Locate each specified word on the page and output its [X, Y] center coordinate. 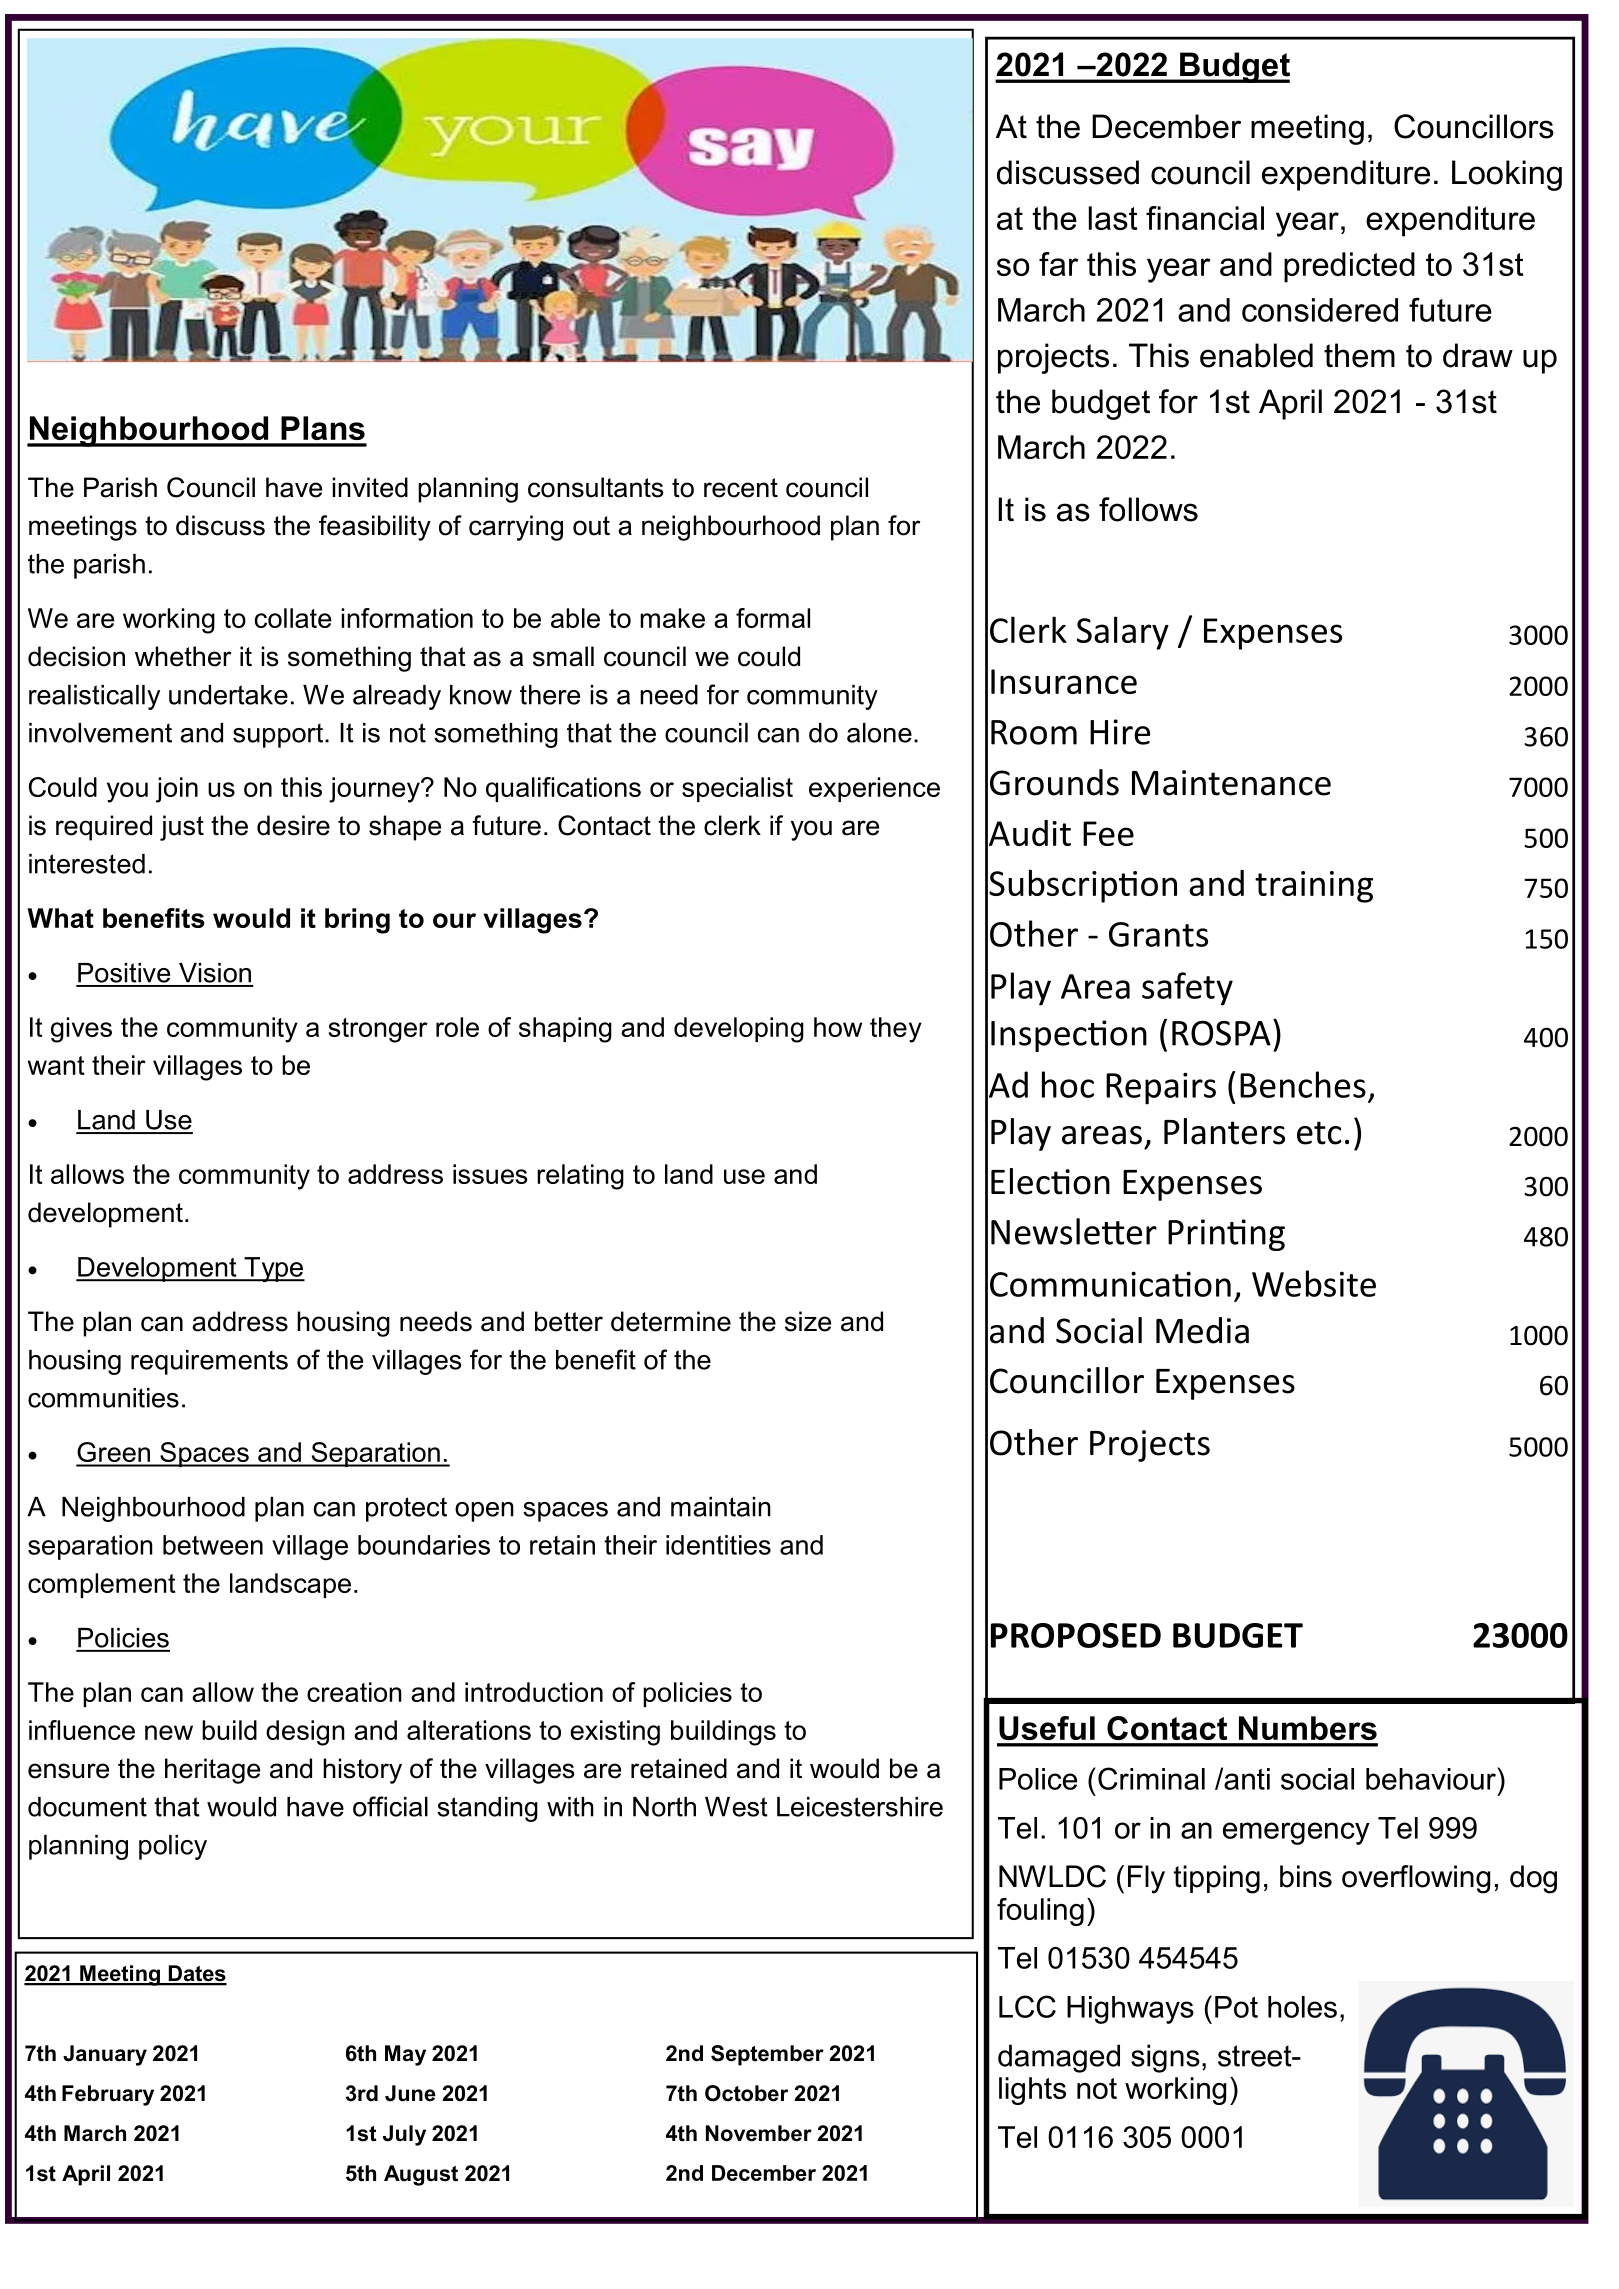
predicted [1349, 267]
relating [580, 1177]
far [1058, 264]
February [108, 2095]
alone [879, 733]
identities [718, 1545]
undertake [228, 695]
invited [370, 487]
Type [273, 1269]
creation [354, 1692]
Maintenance [1231, 783]
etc [1319, 1133]
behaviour [1432, 1778]
